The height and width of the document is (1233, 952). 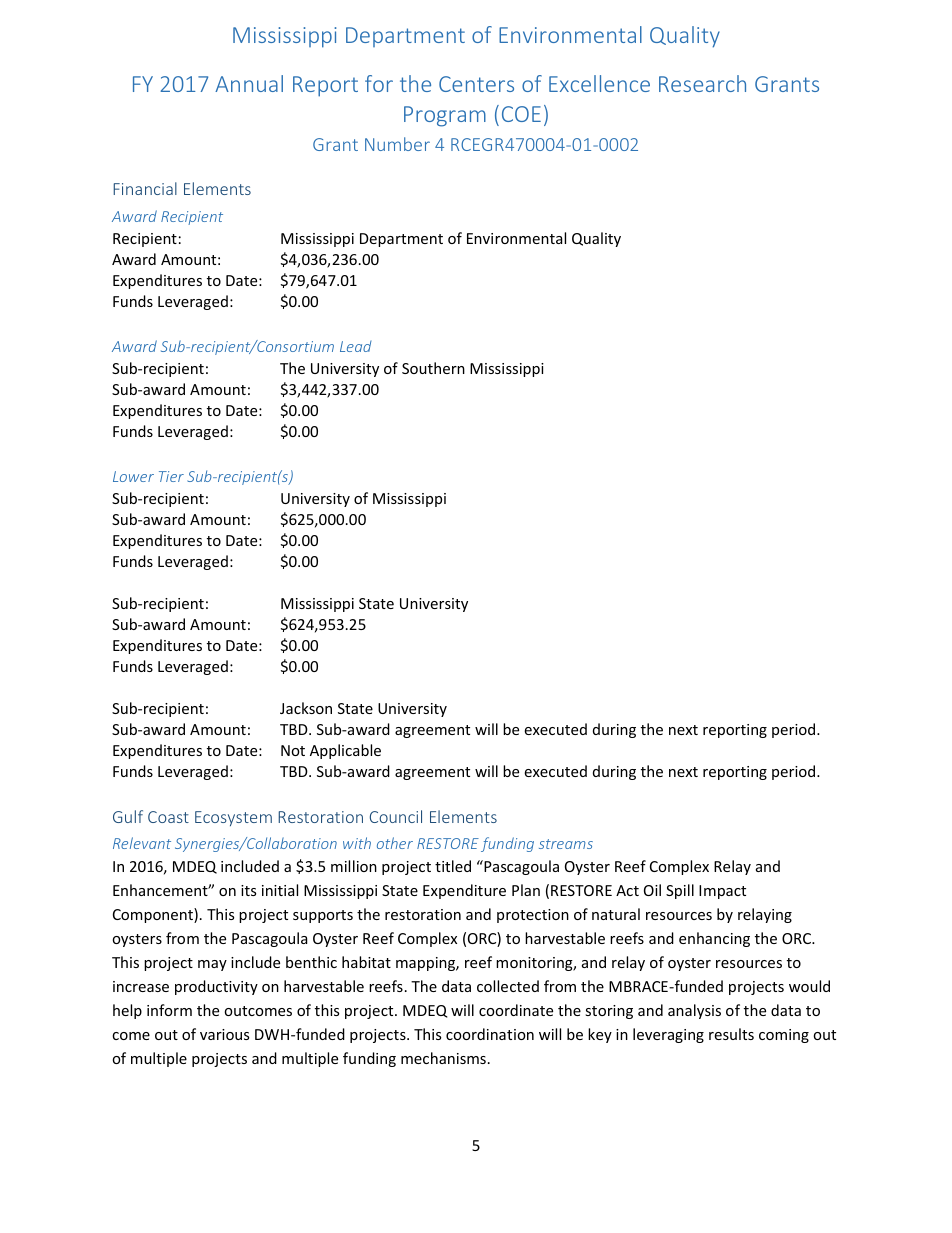 What do you see at coordinates (356, 346) in the document?
I see `Lead` at bounding box center [356, 346].
